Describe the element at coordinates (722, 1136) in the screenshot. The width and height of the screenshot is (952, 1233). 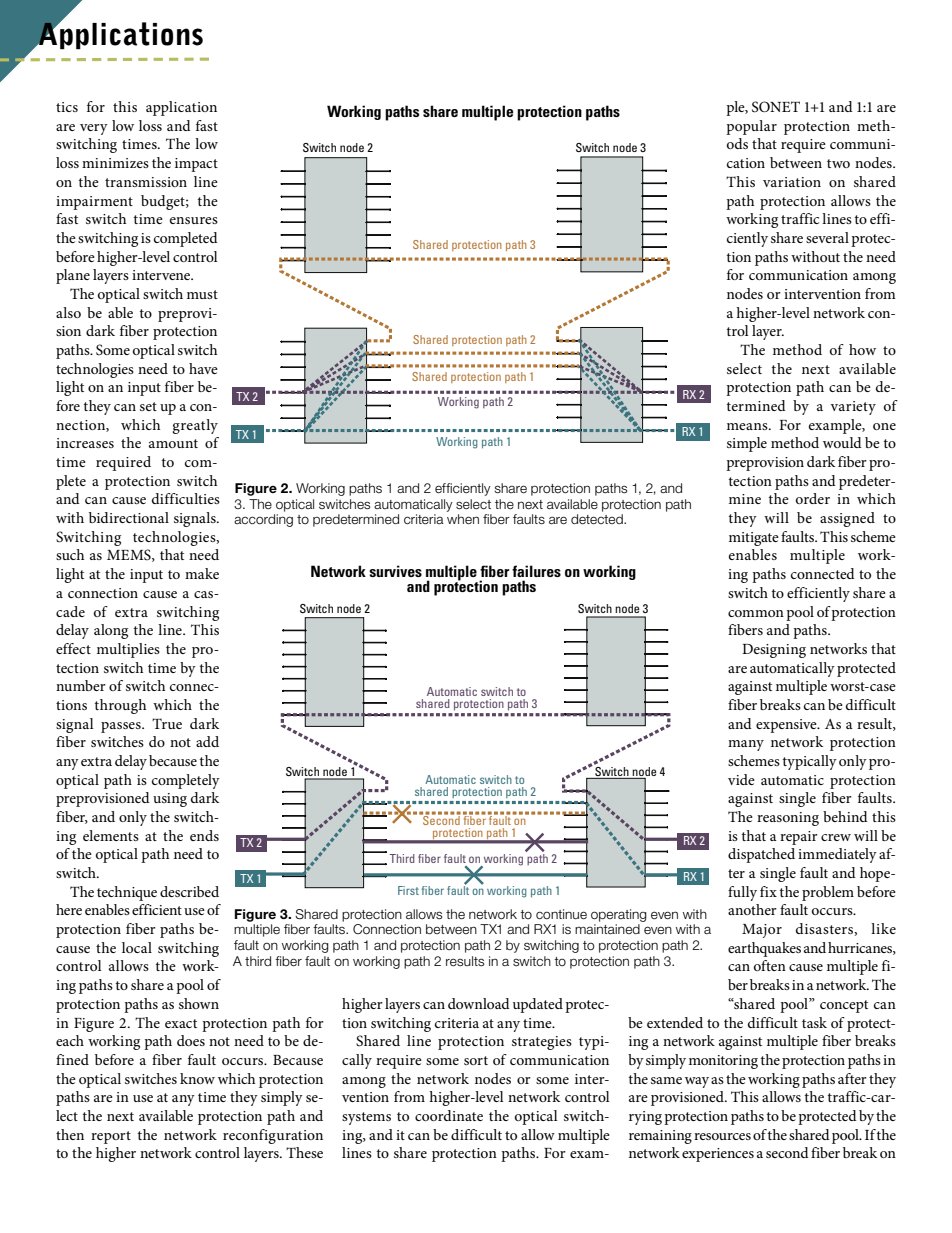
I see `resources` at that location.
